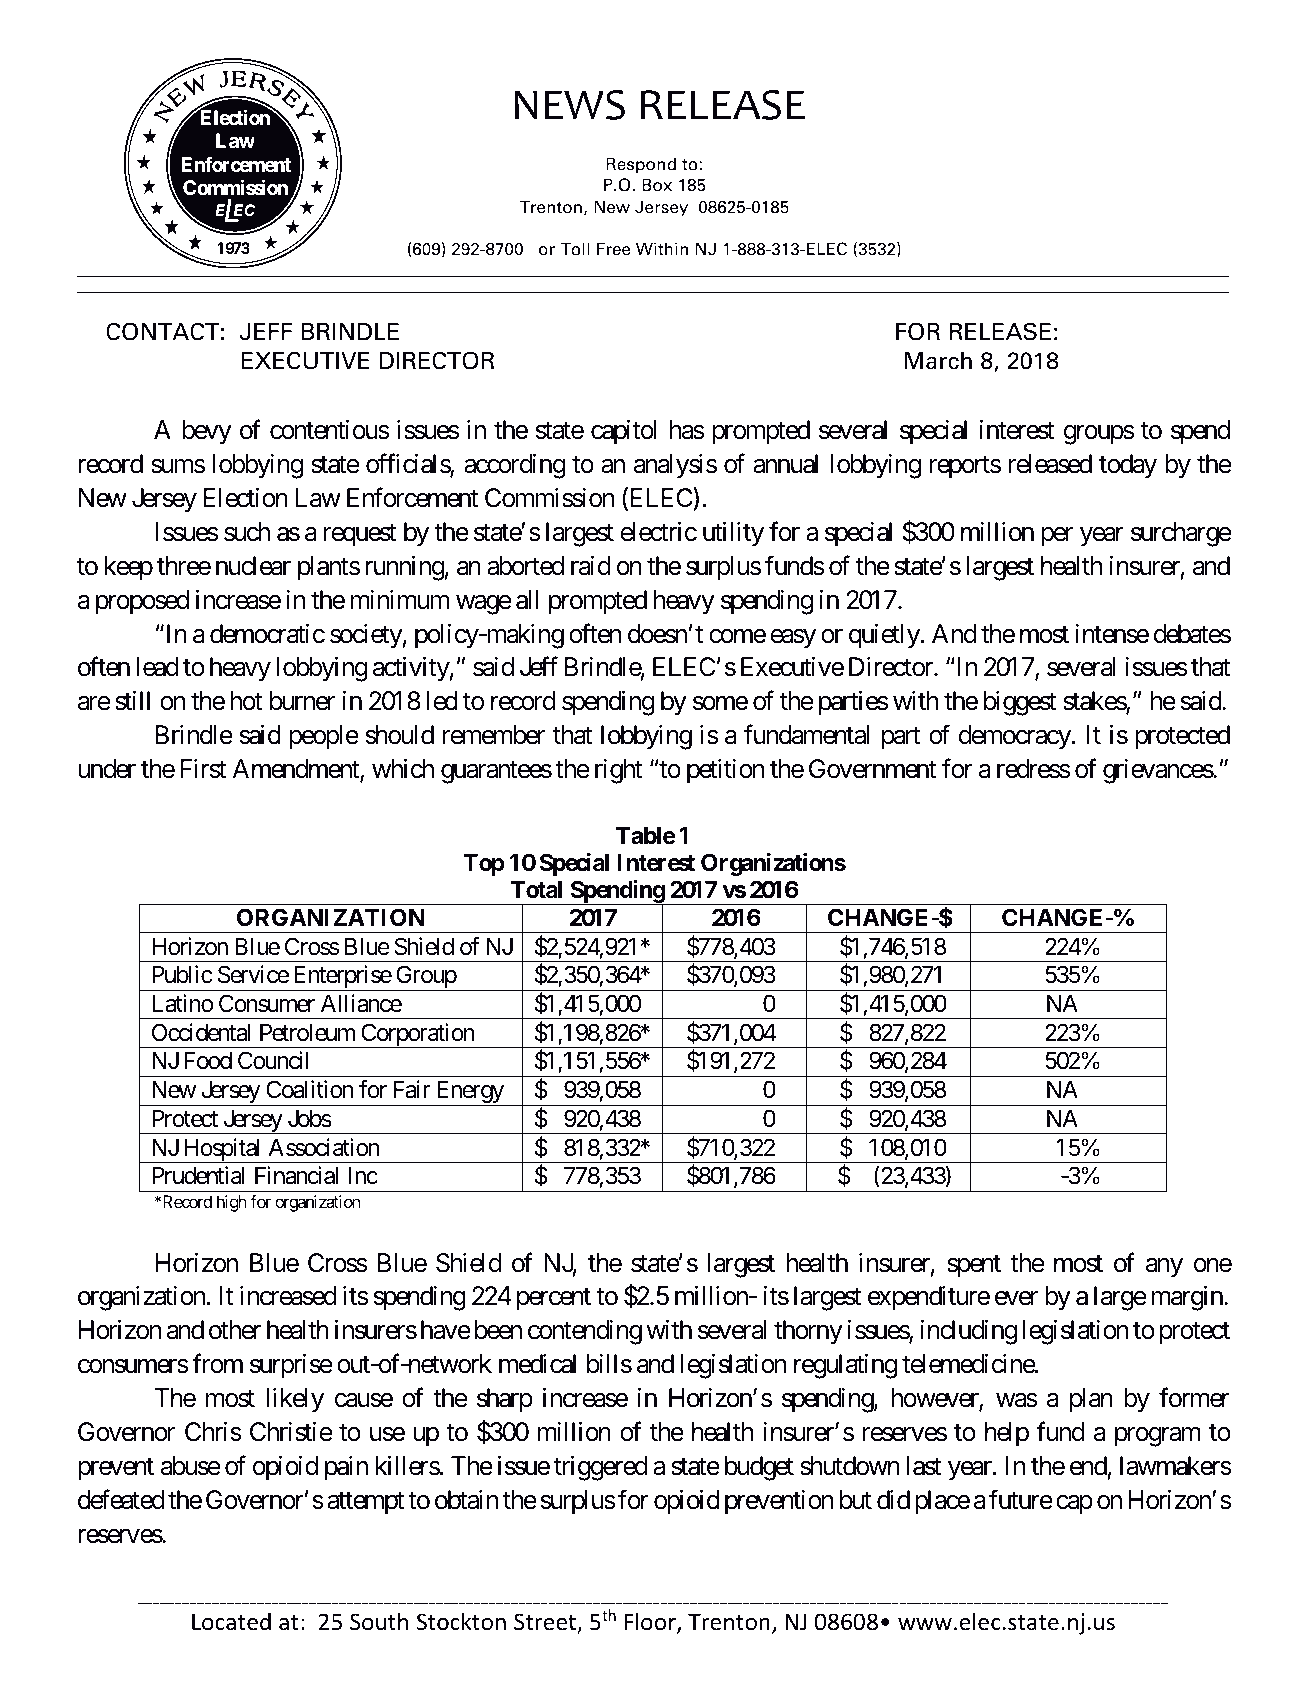  Describe the element at coordinates (1015, 737) in the image. I see `democracy` at that location.
